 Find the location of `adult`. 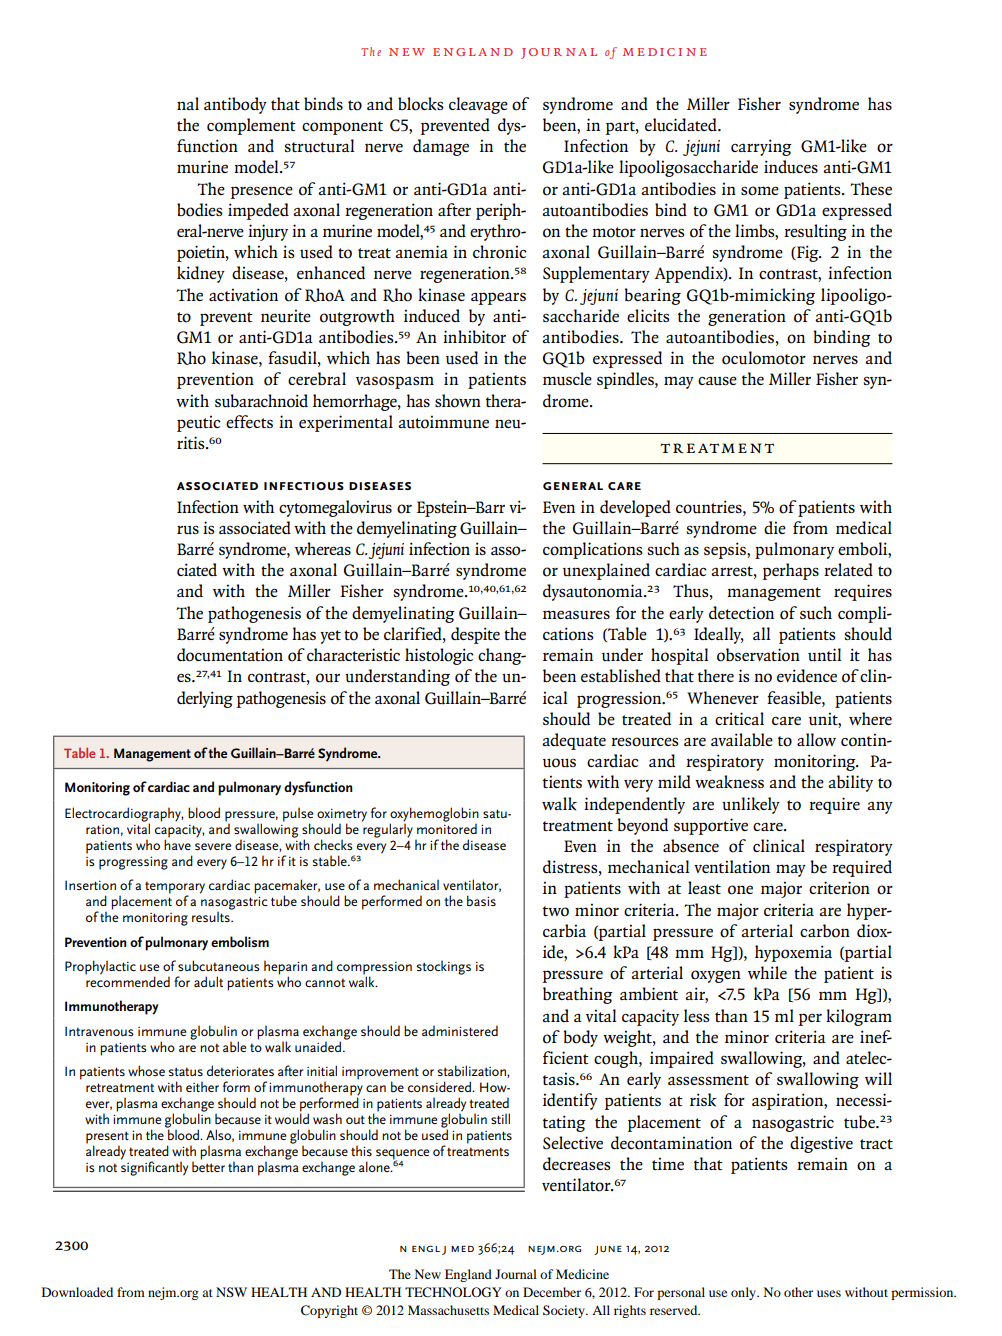

adult is located at coordinates (208, 981).
